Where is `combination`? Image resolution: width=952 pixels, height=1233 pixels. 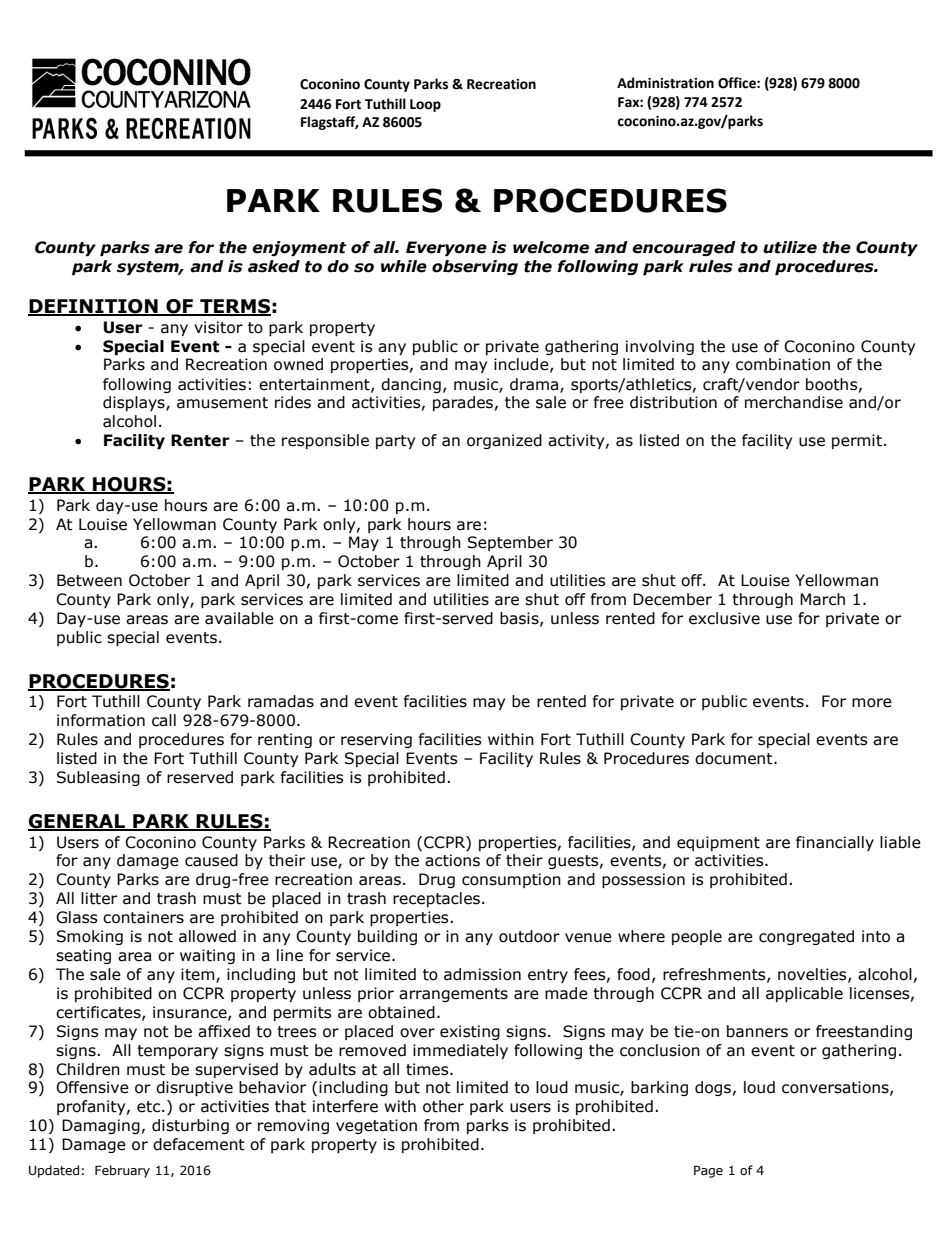
combination is located at coordinates (783, 364).
